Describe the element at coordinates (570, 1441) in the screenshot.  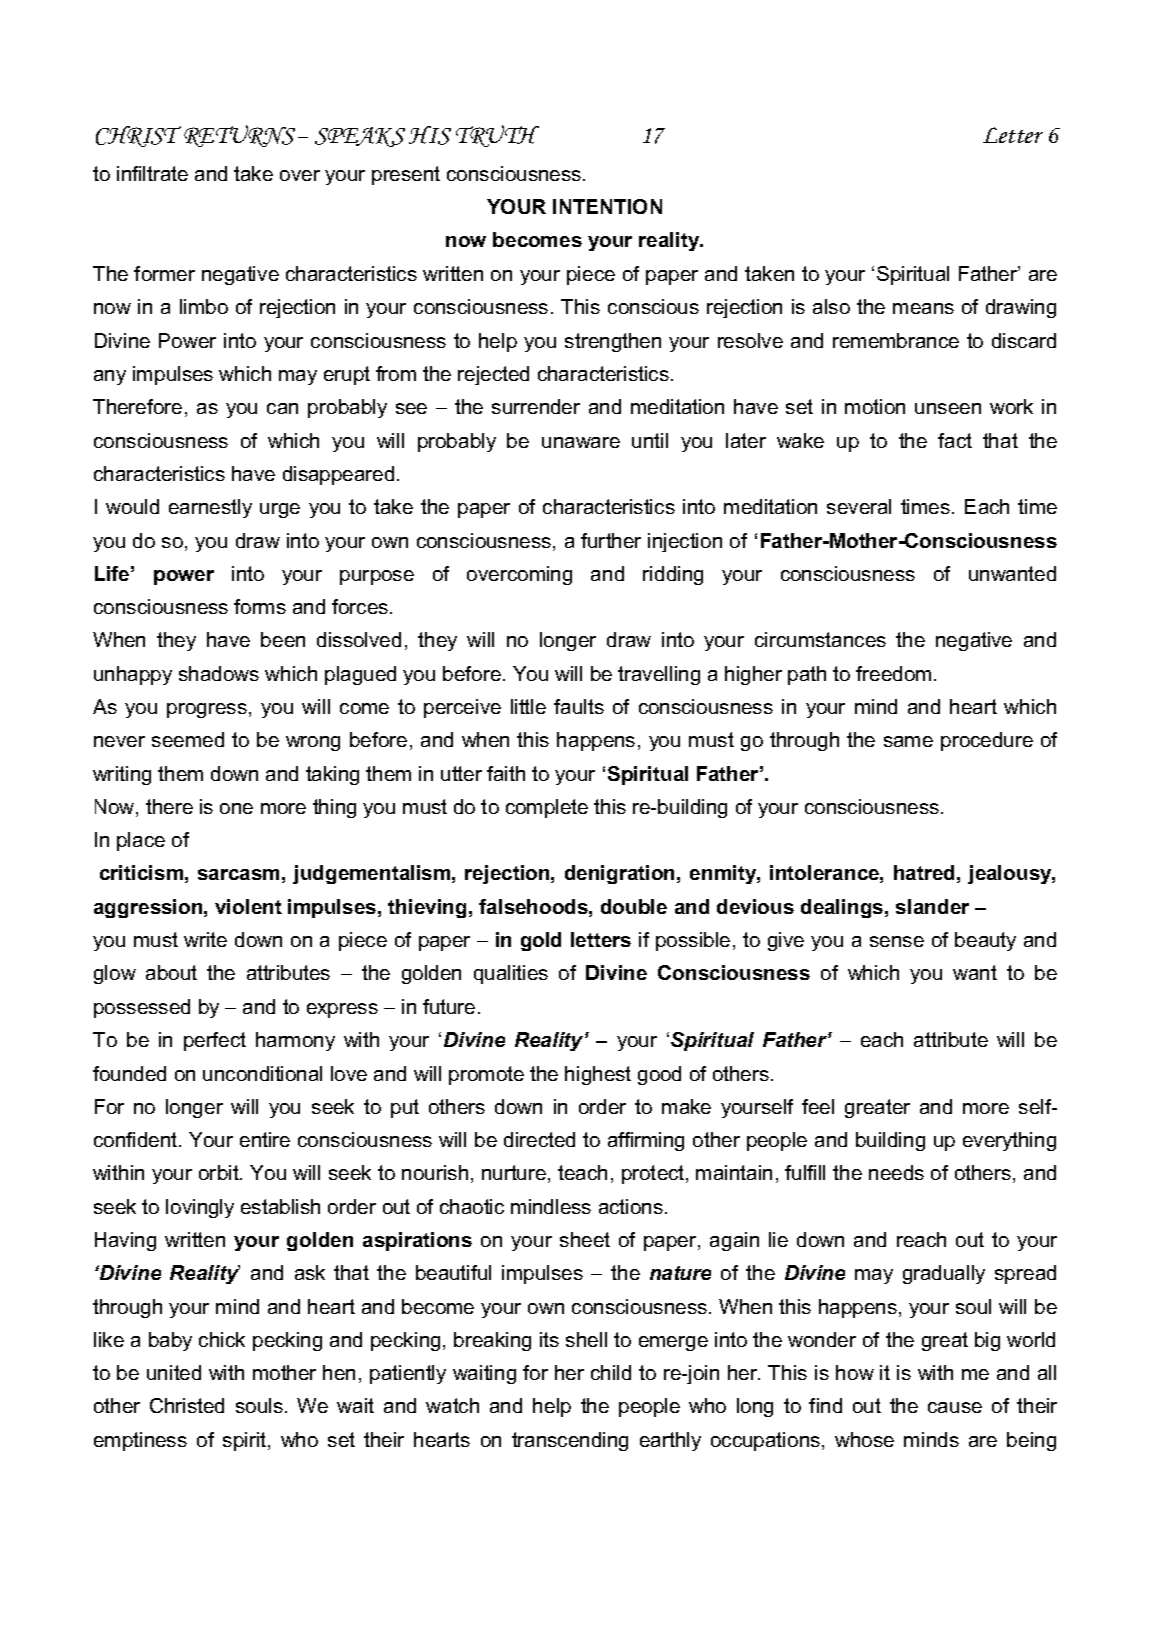
I see `transcending` at that location.
